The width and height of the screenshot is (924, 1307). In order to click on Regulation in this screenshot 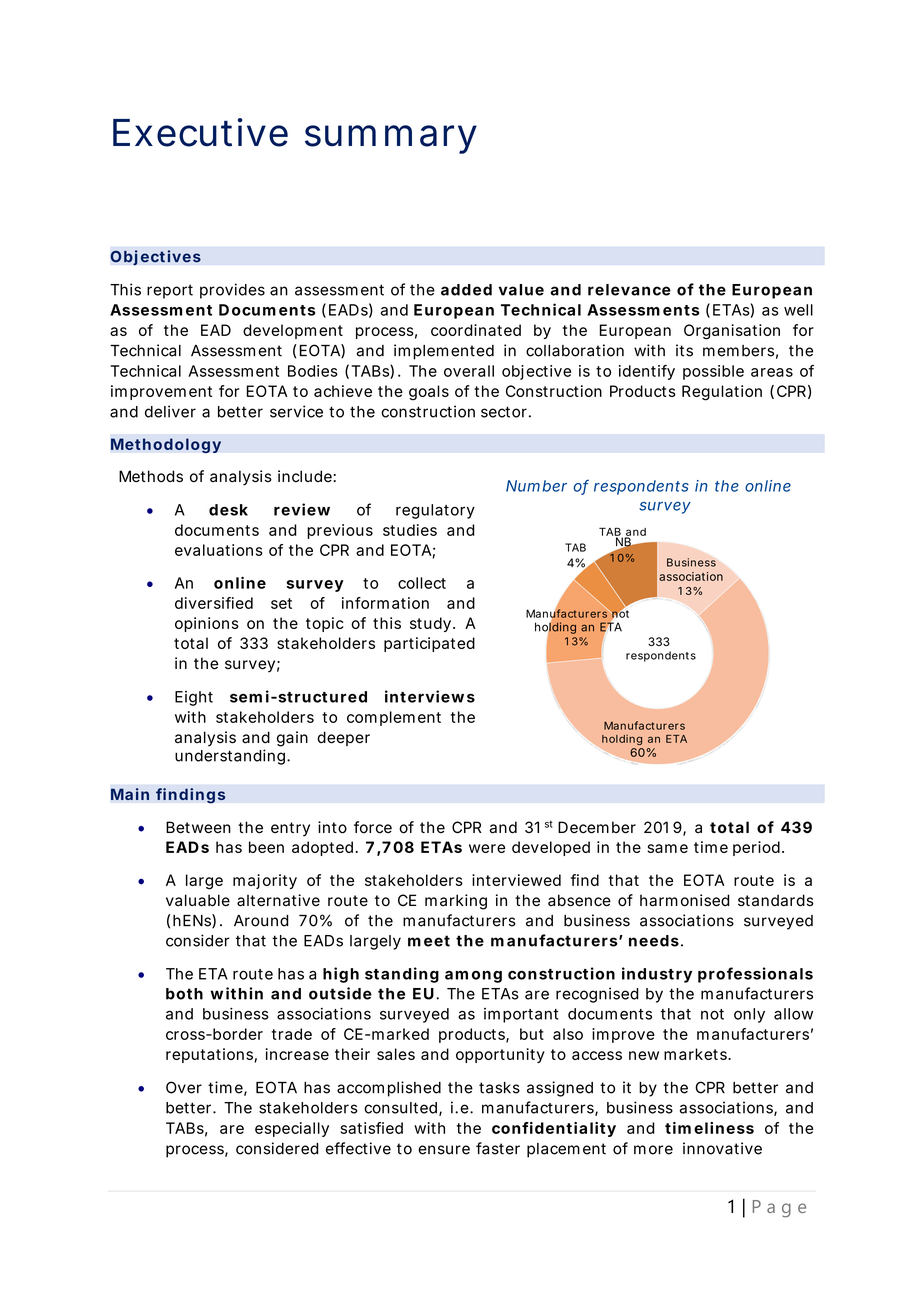, I will do `click(722, 393)`.
